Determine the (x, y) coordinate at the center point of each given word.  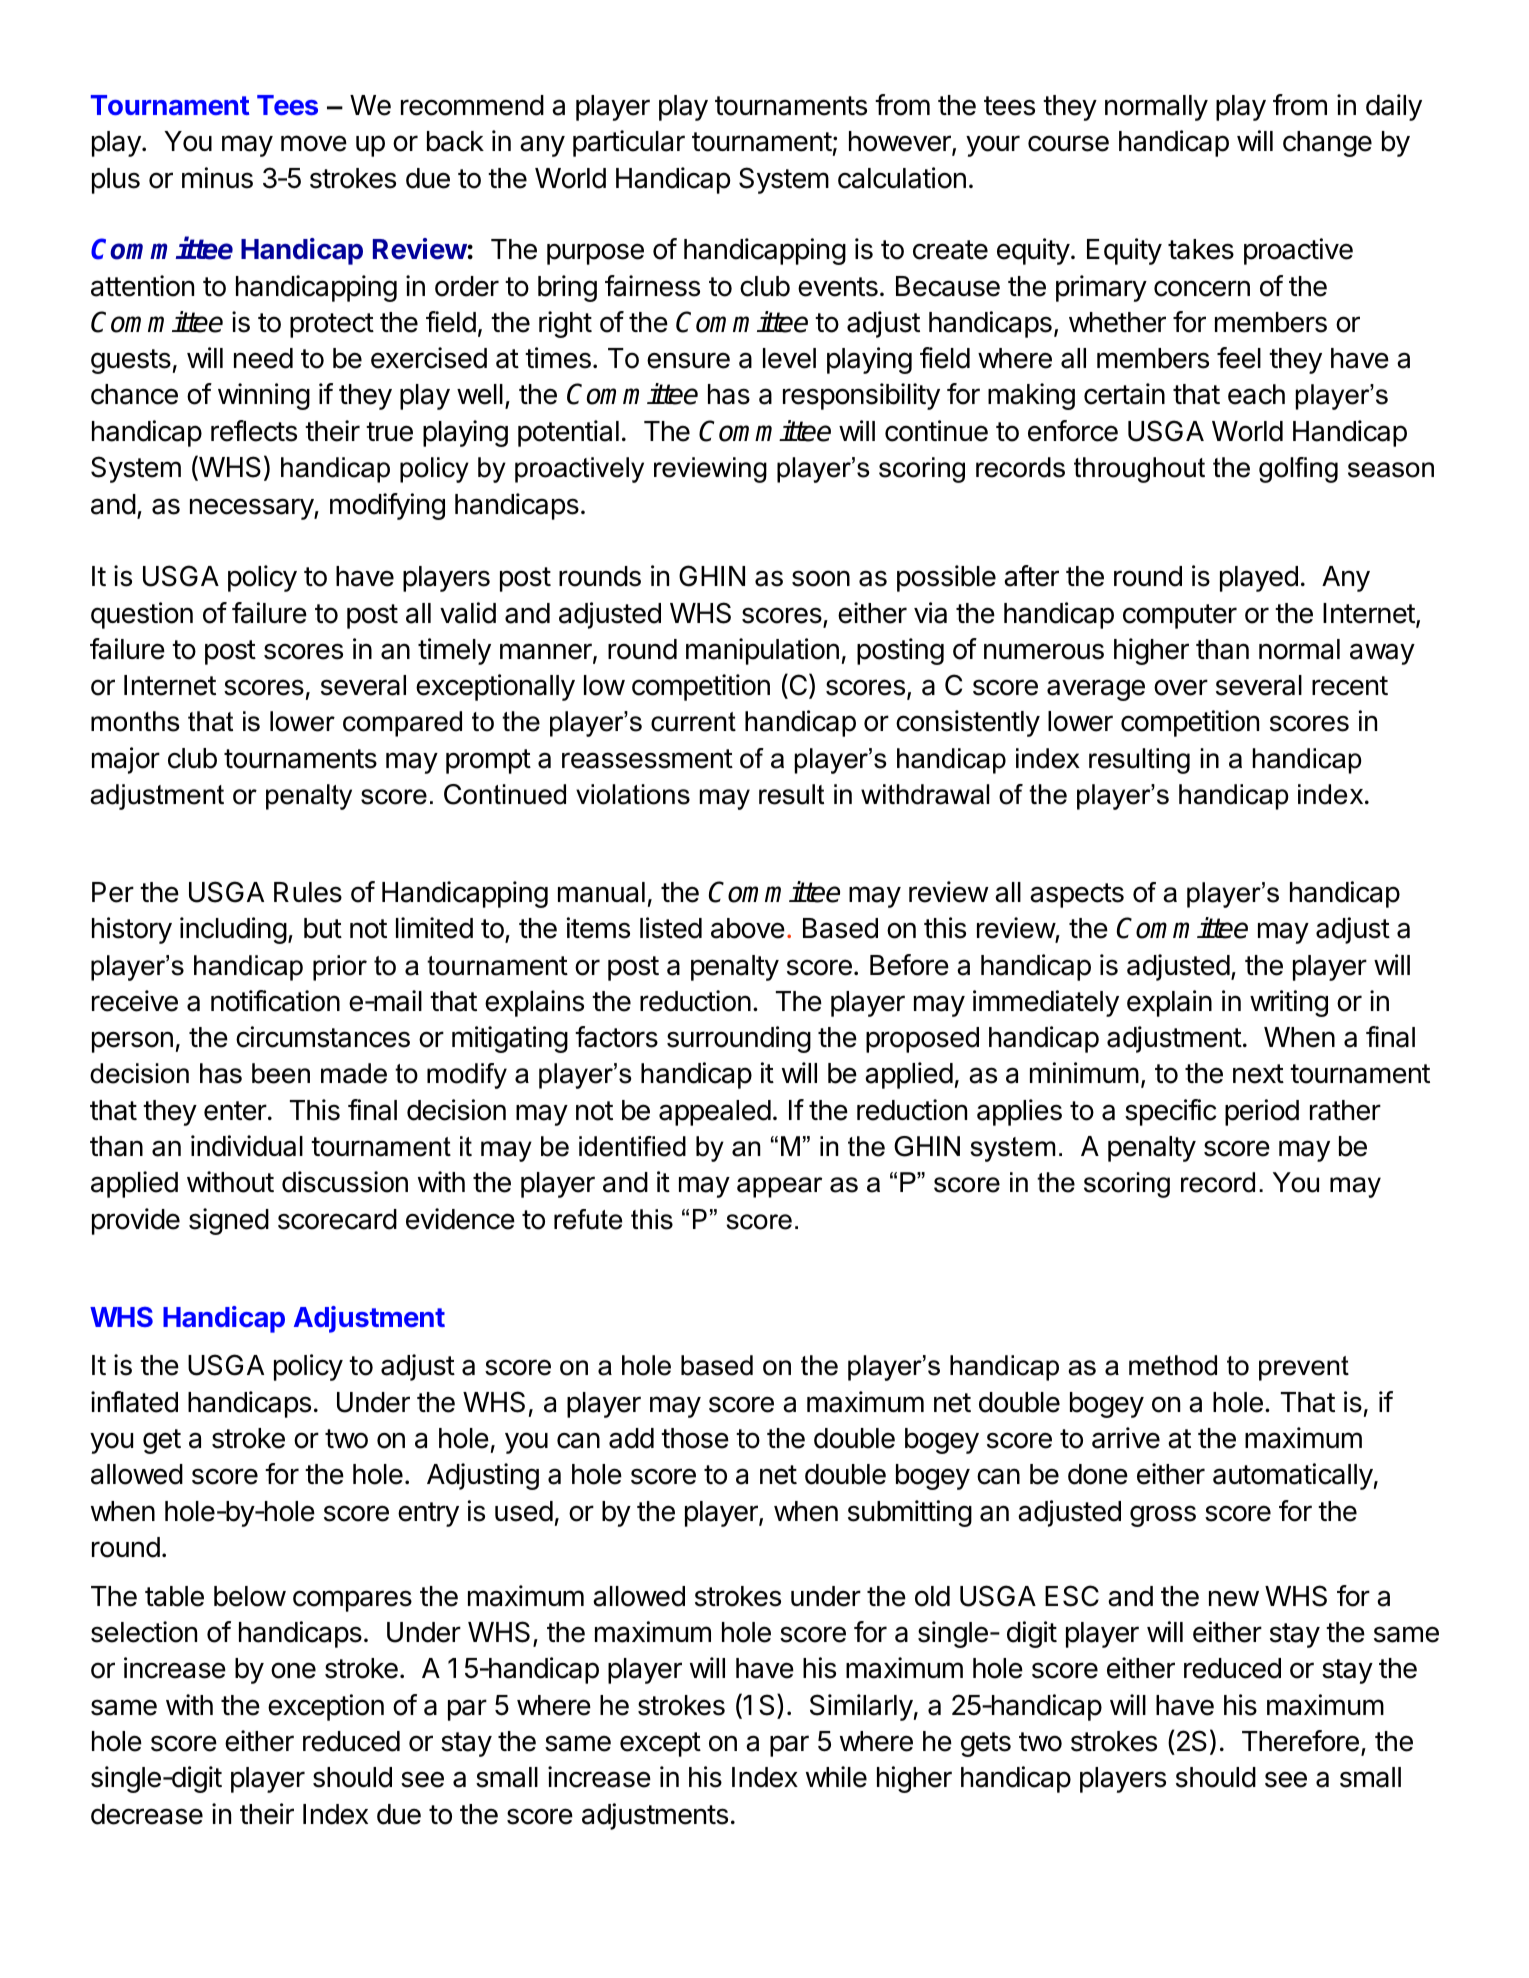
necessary (252, 509)
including (233, 930)
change (1327, 144)
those (695, 1438)
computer (1180, 616)
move (314, 143)
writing (1289, 1003)
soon (821, 578)
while (836, 1777)
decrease (147, 1814)
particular (629, 143)
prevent (1304, 1368)
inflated (134, 1402)
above (748, 928)
